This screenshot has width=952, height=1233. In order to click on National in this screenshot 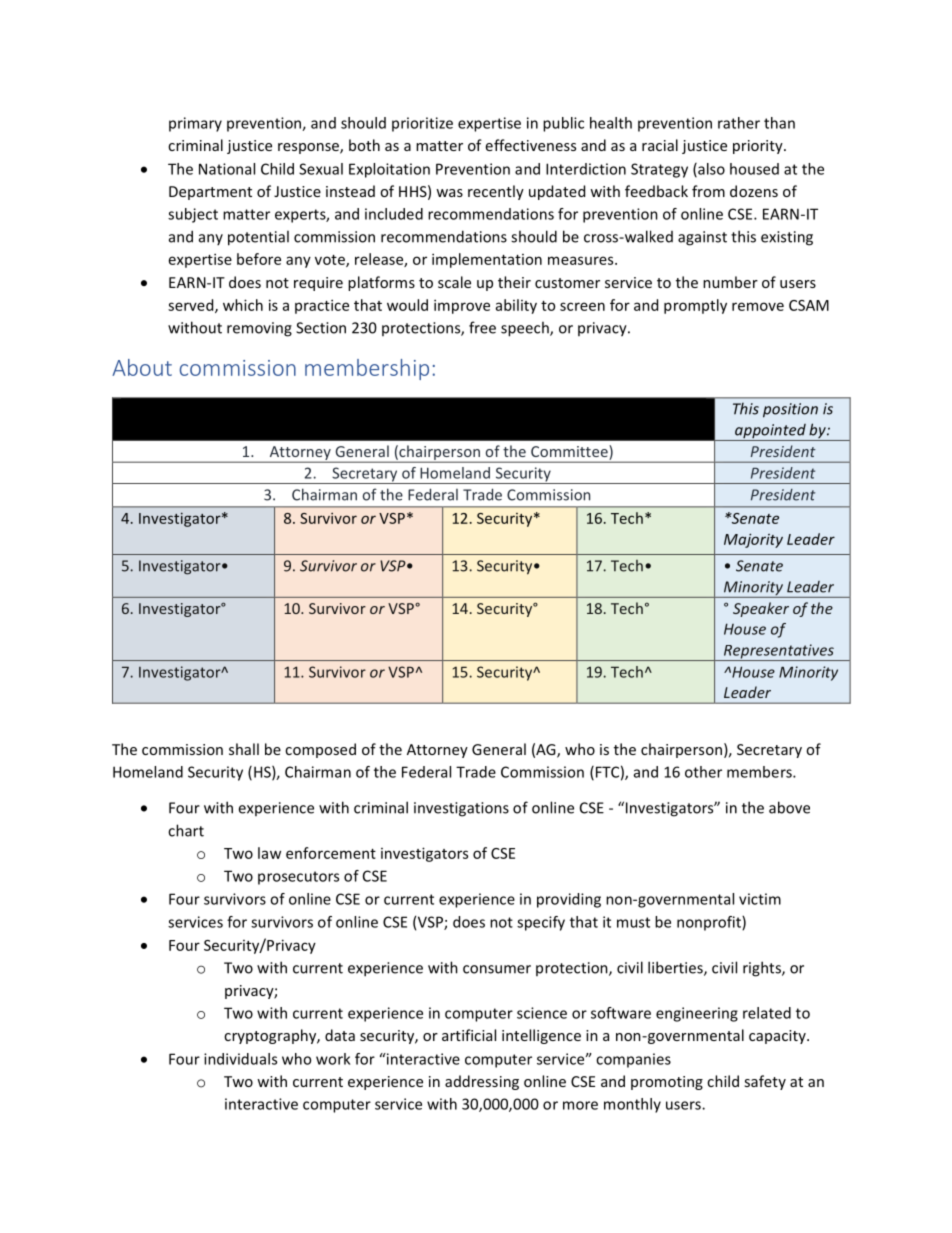, I will do `click(227, 169)`.
